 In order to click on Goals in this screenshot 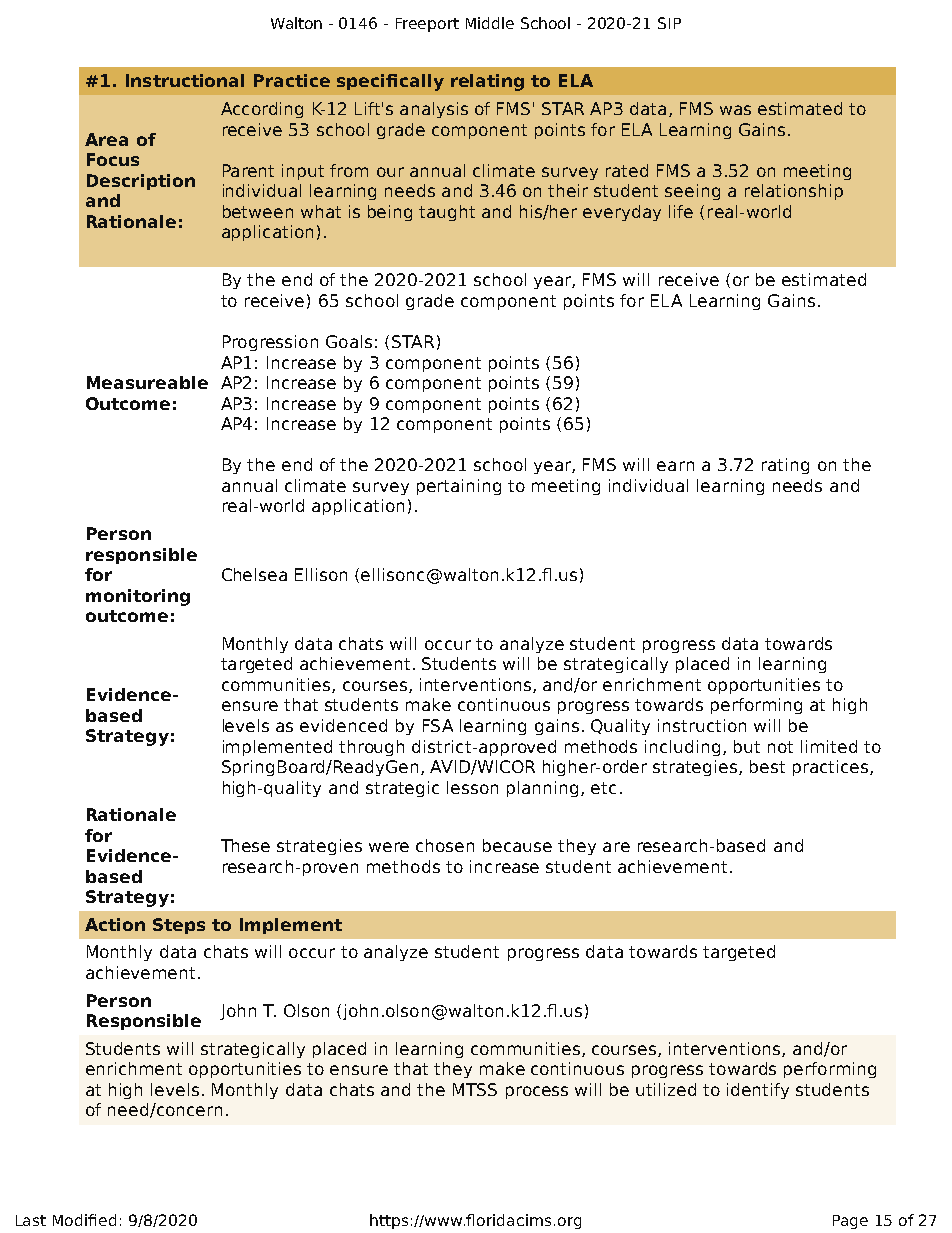, I will do `click(349, 341)`.
